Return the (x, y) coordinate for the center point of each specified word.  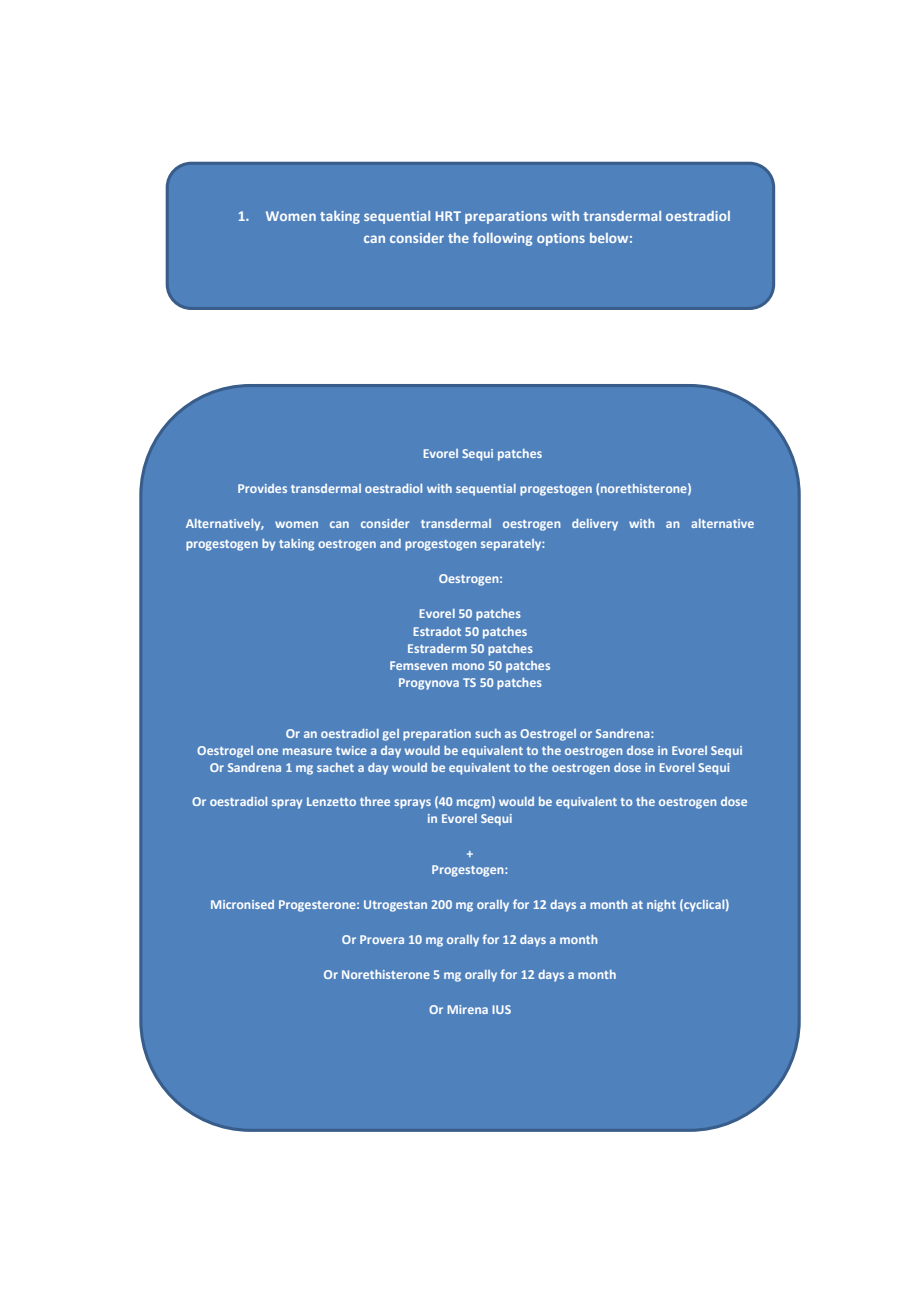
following (502, 239)
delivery (595, 525)
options (561, 239)
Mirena (467, 1009)
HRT (448, 216)
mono (468, 666)
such (488, 733)
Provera (382, 939)
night (661, 906)
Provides (262, 488)
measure (307, 751)
